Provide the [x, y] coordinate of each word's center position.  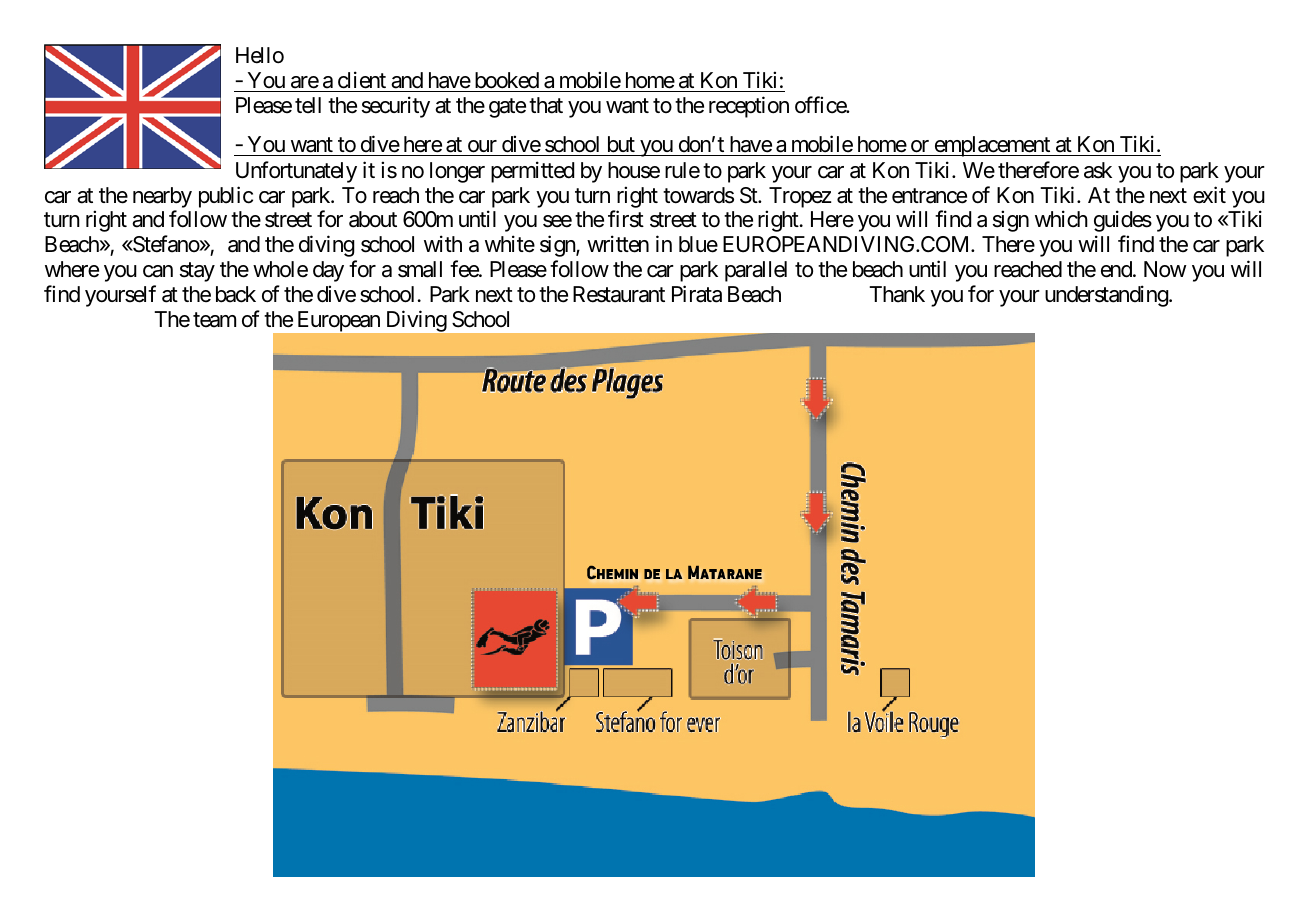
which [1061, 219]
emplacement [992, 146]
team [214, 320]
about [373, 219]
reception [749, 107]
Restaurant [619, 294]
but [620, 146]
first [626, 219]
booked [507, 80]
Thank [897, 294]
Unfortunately [296, 172]
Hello [260, 55]
